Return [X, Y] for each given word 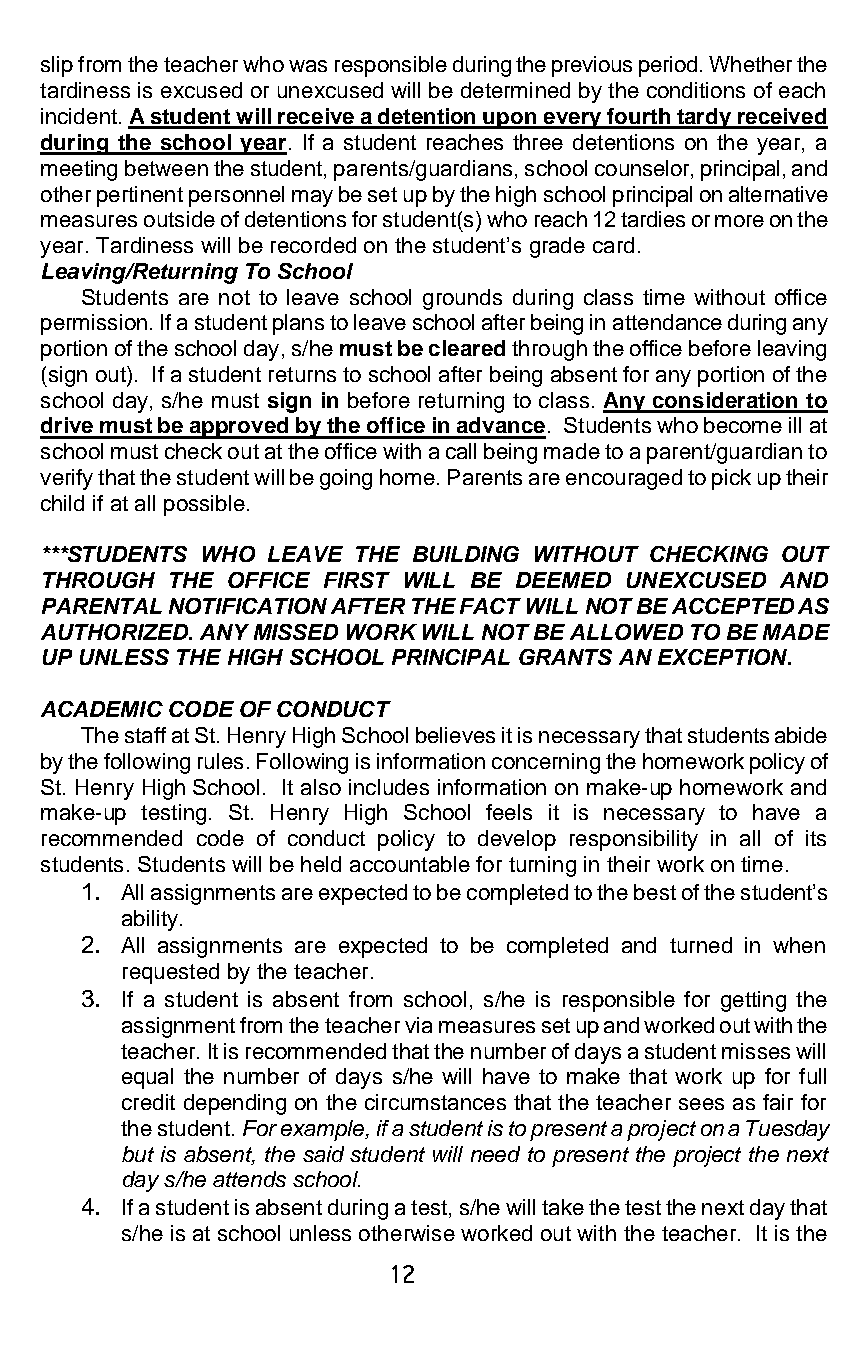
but [138, 1154]
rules [220, 761]
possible [204, 505]
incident [79, 116]
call [461, 451]
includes [389, 787]
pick [731, 479]
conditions [696, 90]
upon [510, 120]
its [816, 838]
